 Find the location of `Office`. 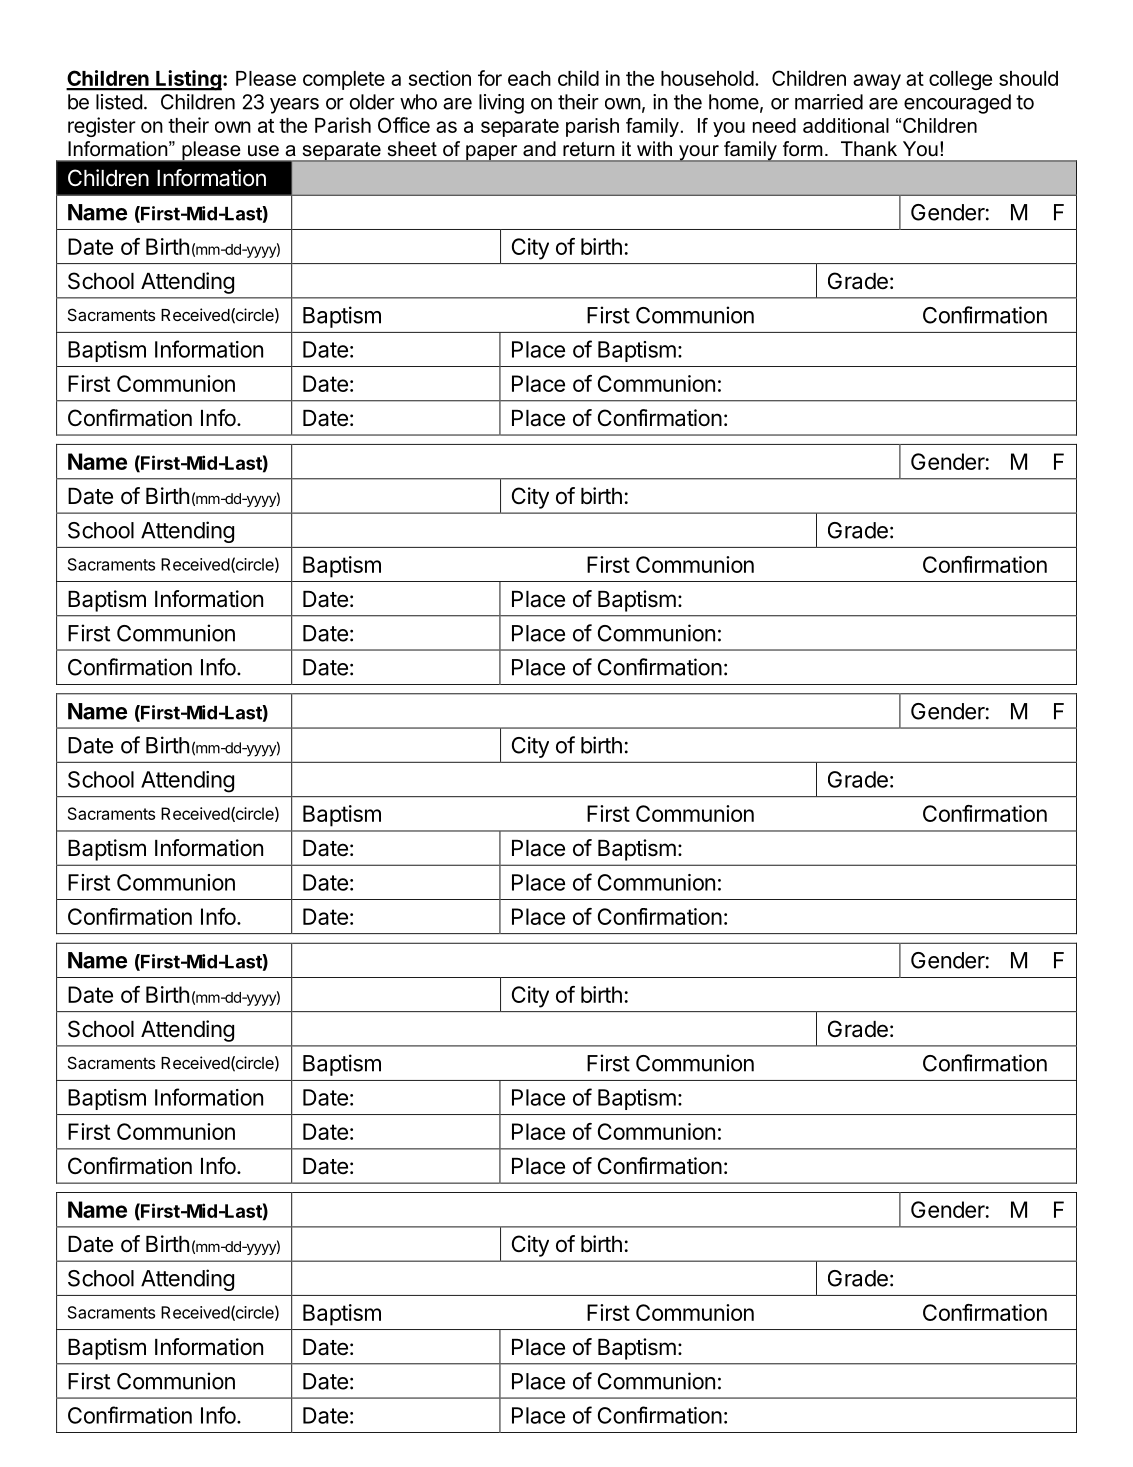

Office is located at coordinates (404, 125).
